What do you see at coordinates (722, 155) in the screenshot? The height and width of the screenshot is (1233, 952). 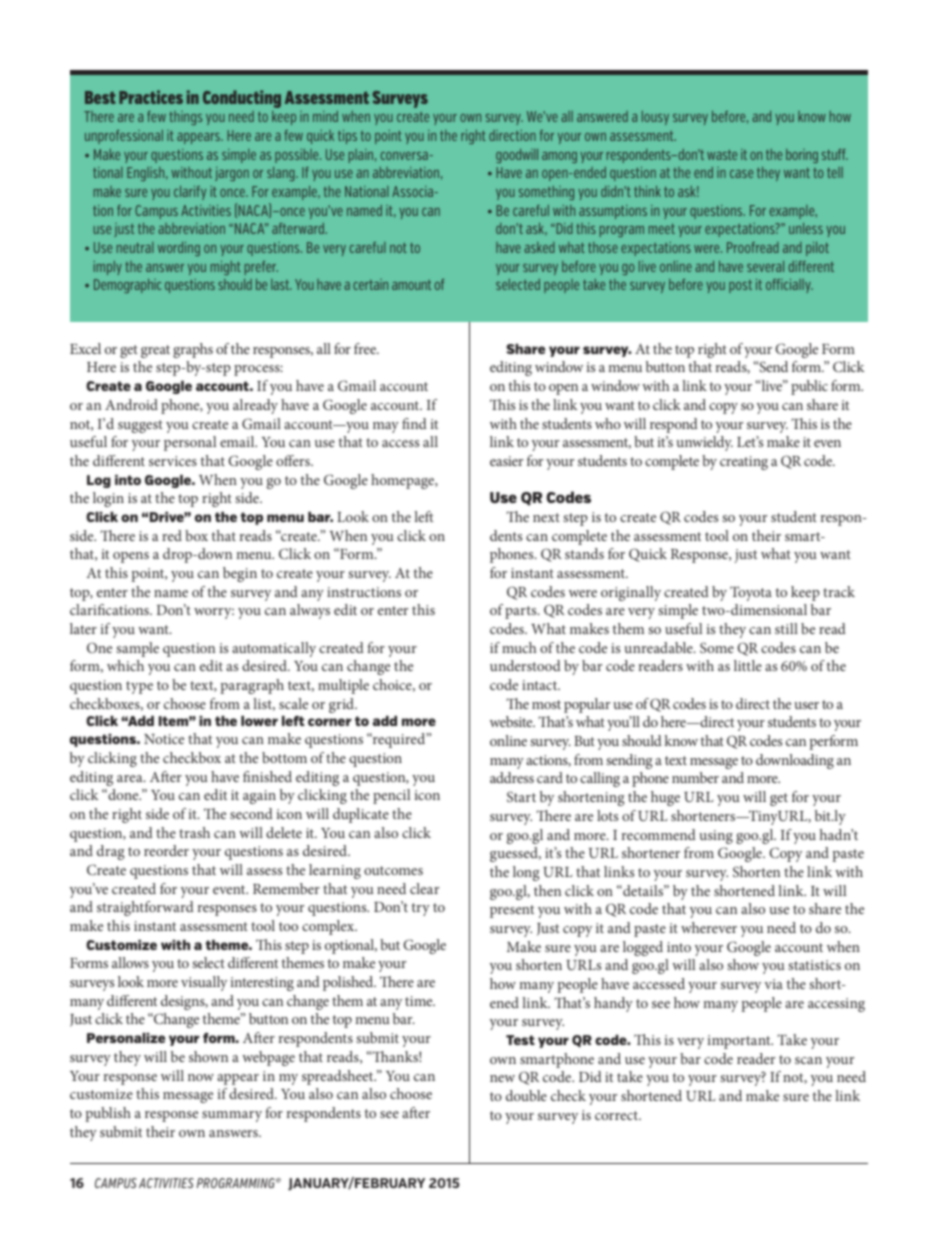 I see `waste` at bounding box center [722, 155].
